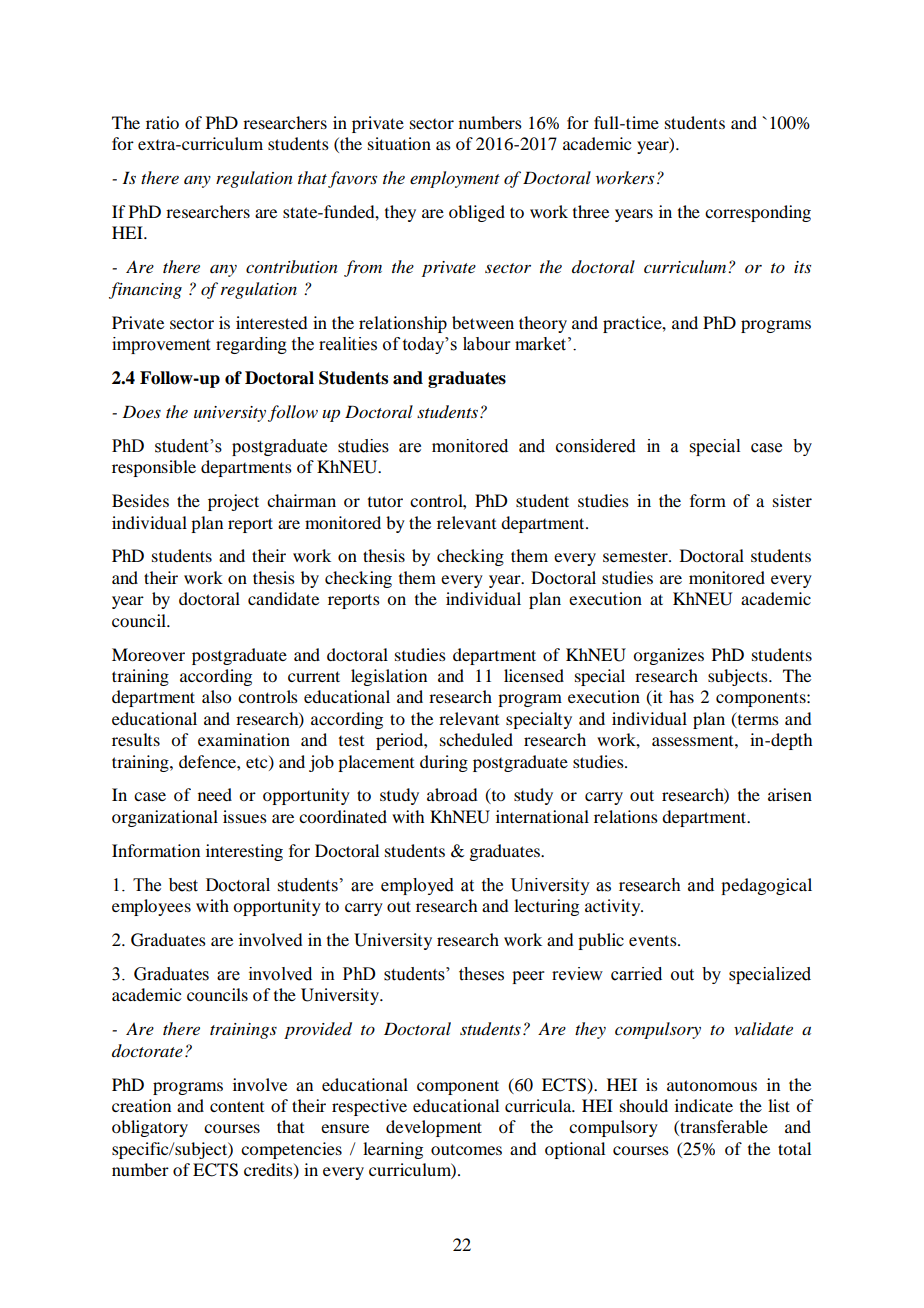 This page has height=1308, width=924. I want to click on arisen, so click(790, 794).
